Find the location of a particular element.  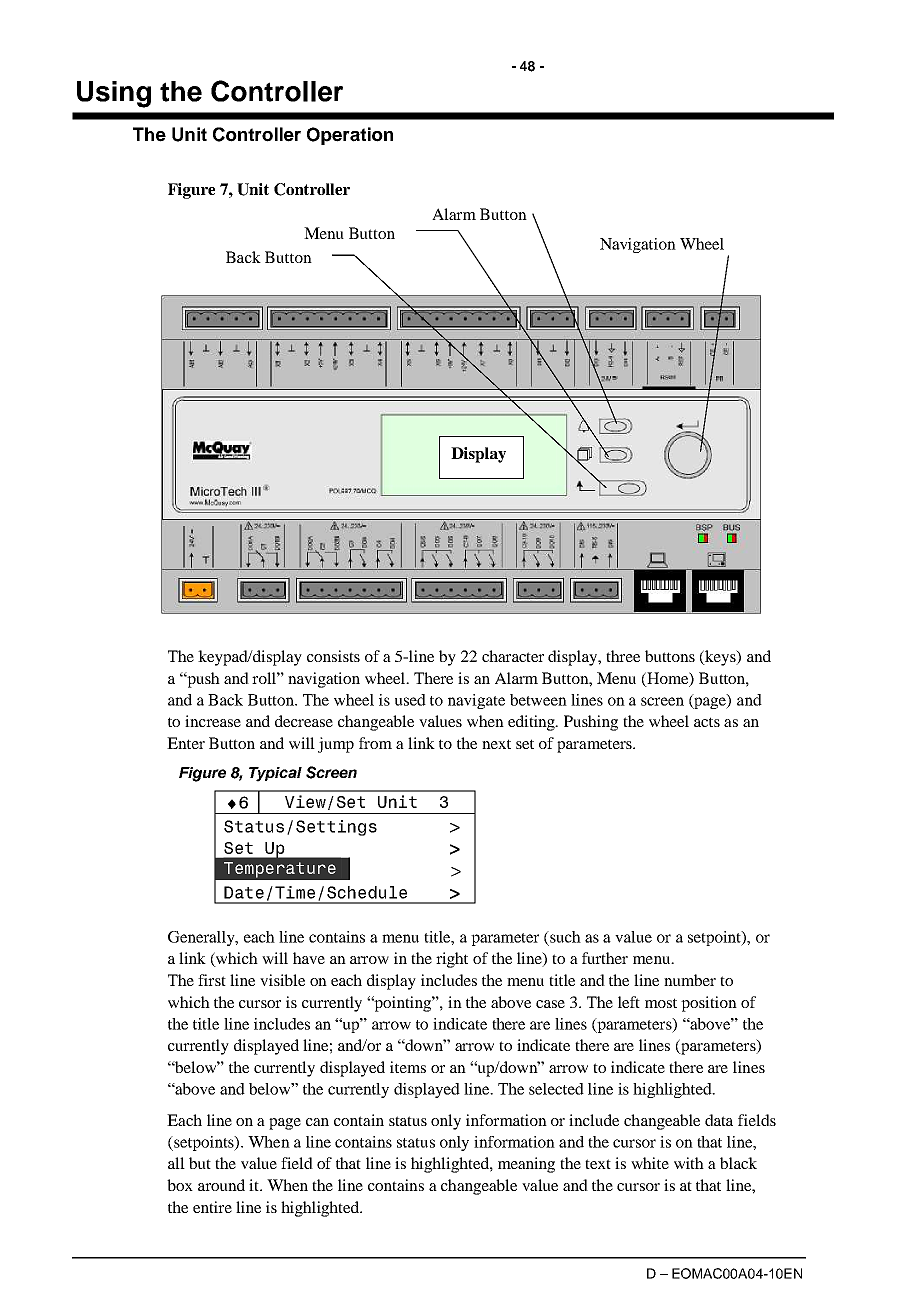

keys is located at coordinates (720, 658).
